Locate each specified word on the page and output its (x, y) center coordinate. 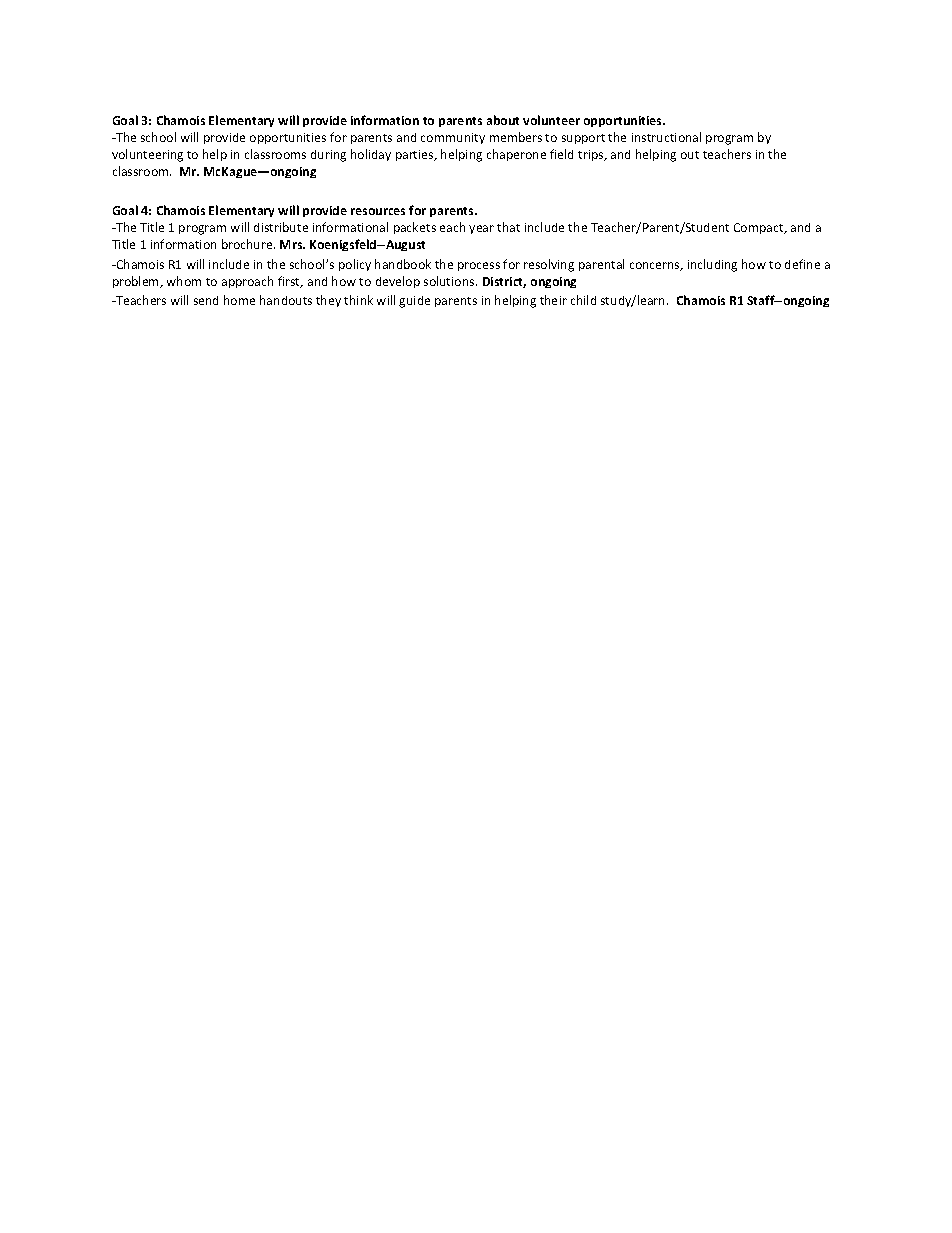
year (481, 229)
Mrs (292, 244)
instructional (666, 137)
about (503, 120)
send (206, 300)
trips (592, 155)
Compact (760, 228)
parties (416, 155)
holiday (371, 155)
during (328, 156)
